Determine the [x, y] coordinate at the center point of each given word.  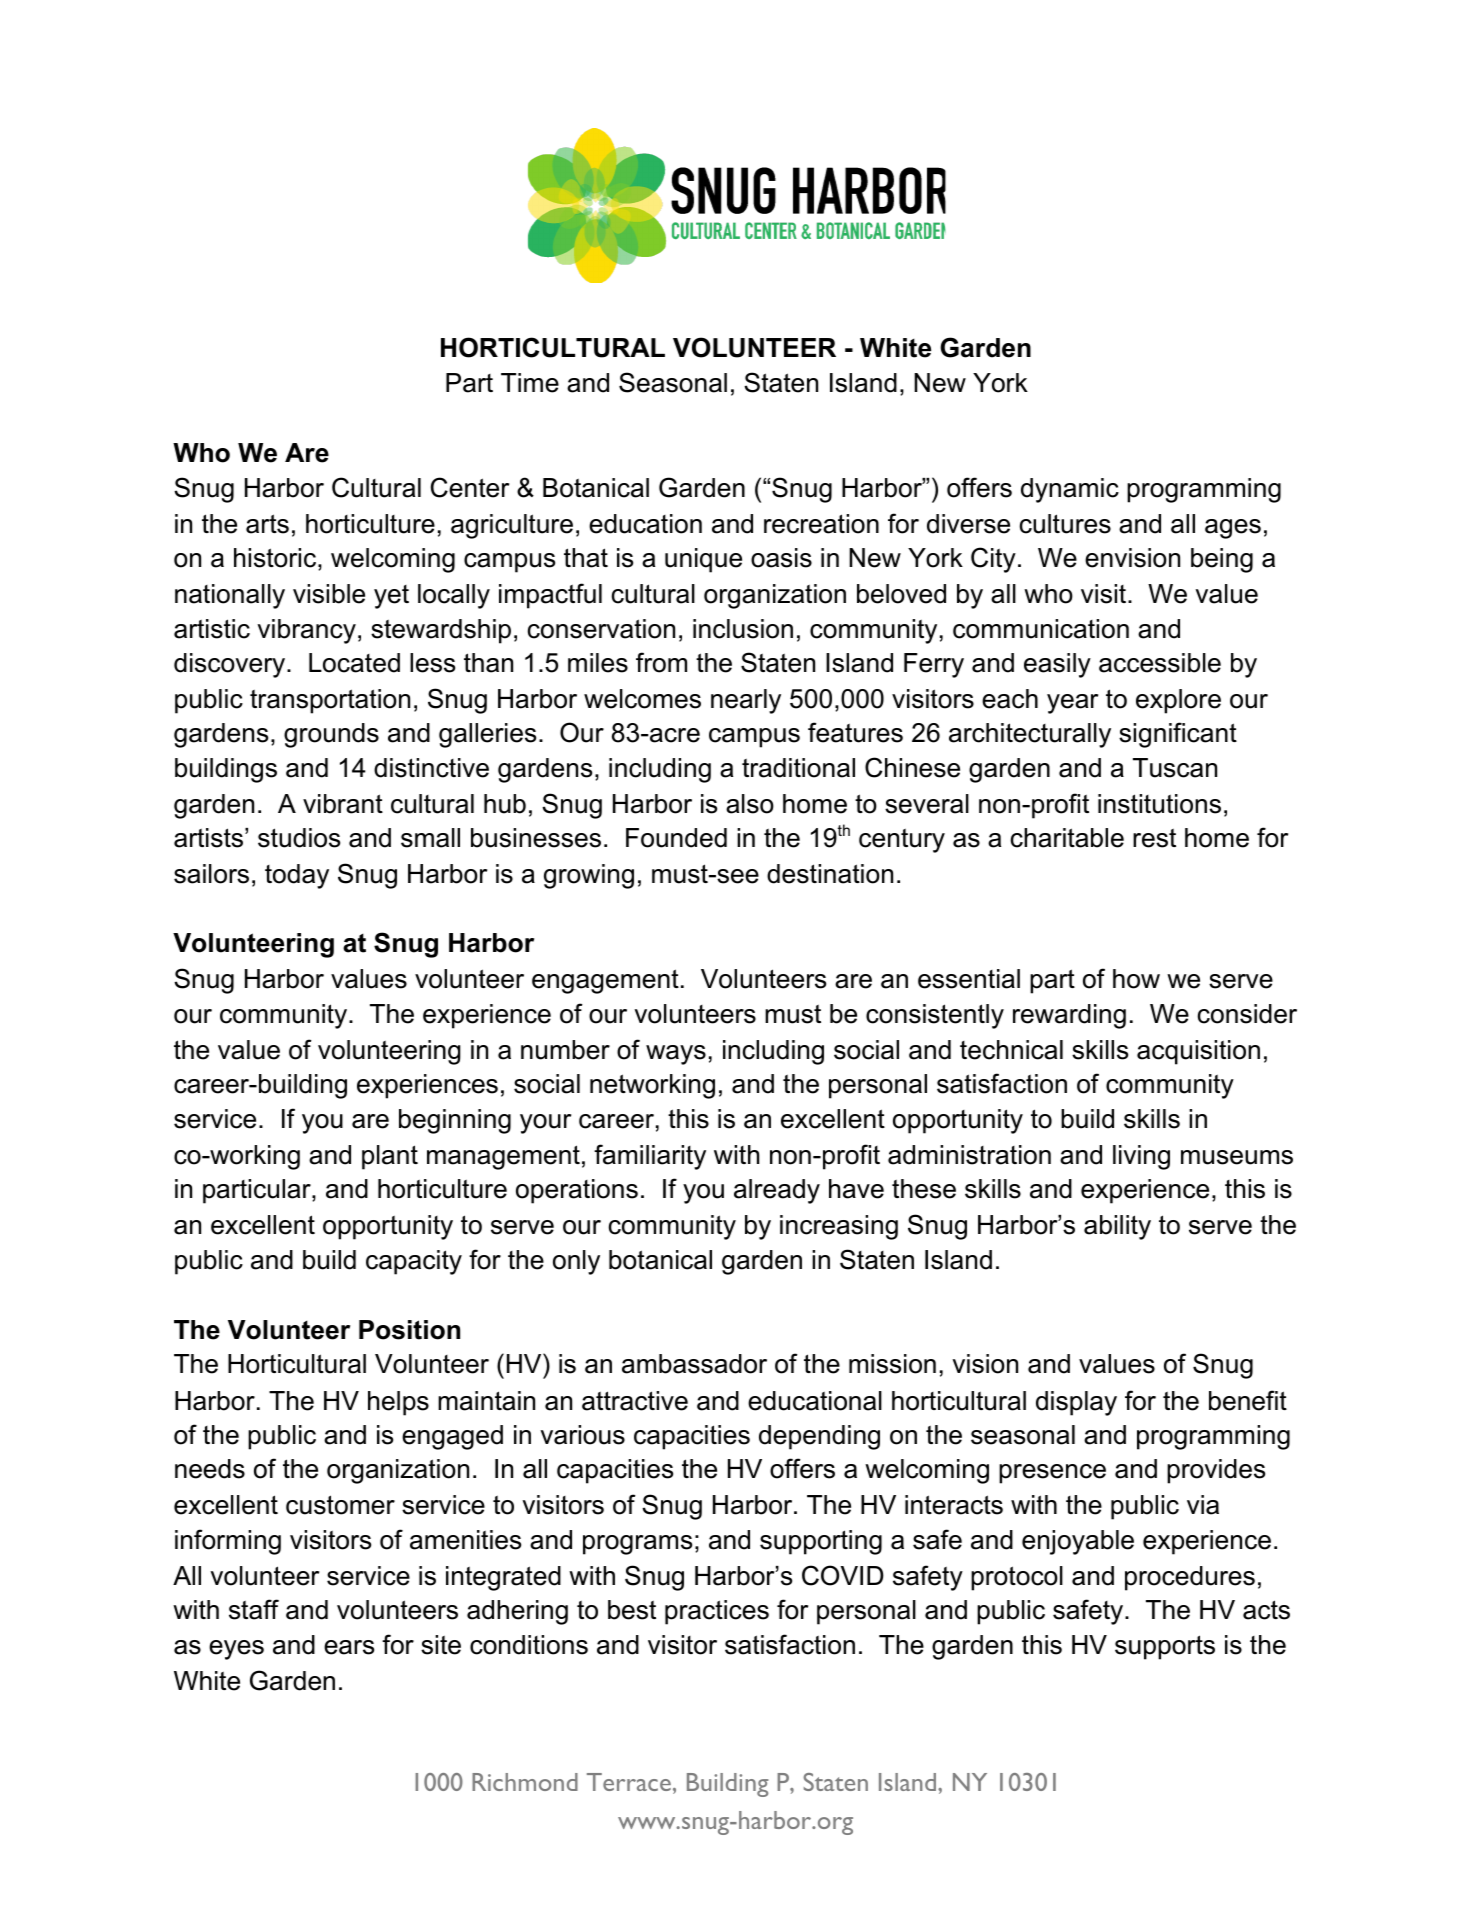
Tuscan [1175, 768]
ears [349, 1647]
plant [390, 1157]
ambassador [694, 1364]
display [1076, 1403]
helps [398, 1403]
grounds [331, 735]
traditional [798, 768]
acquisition [1198, 1052]
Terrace [629, 1782]
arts [267, 524]
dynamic [1070, 490]
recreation [821, 524]
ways [676, 1055]
